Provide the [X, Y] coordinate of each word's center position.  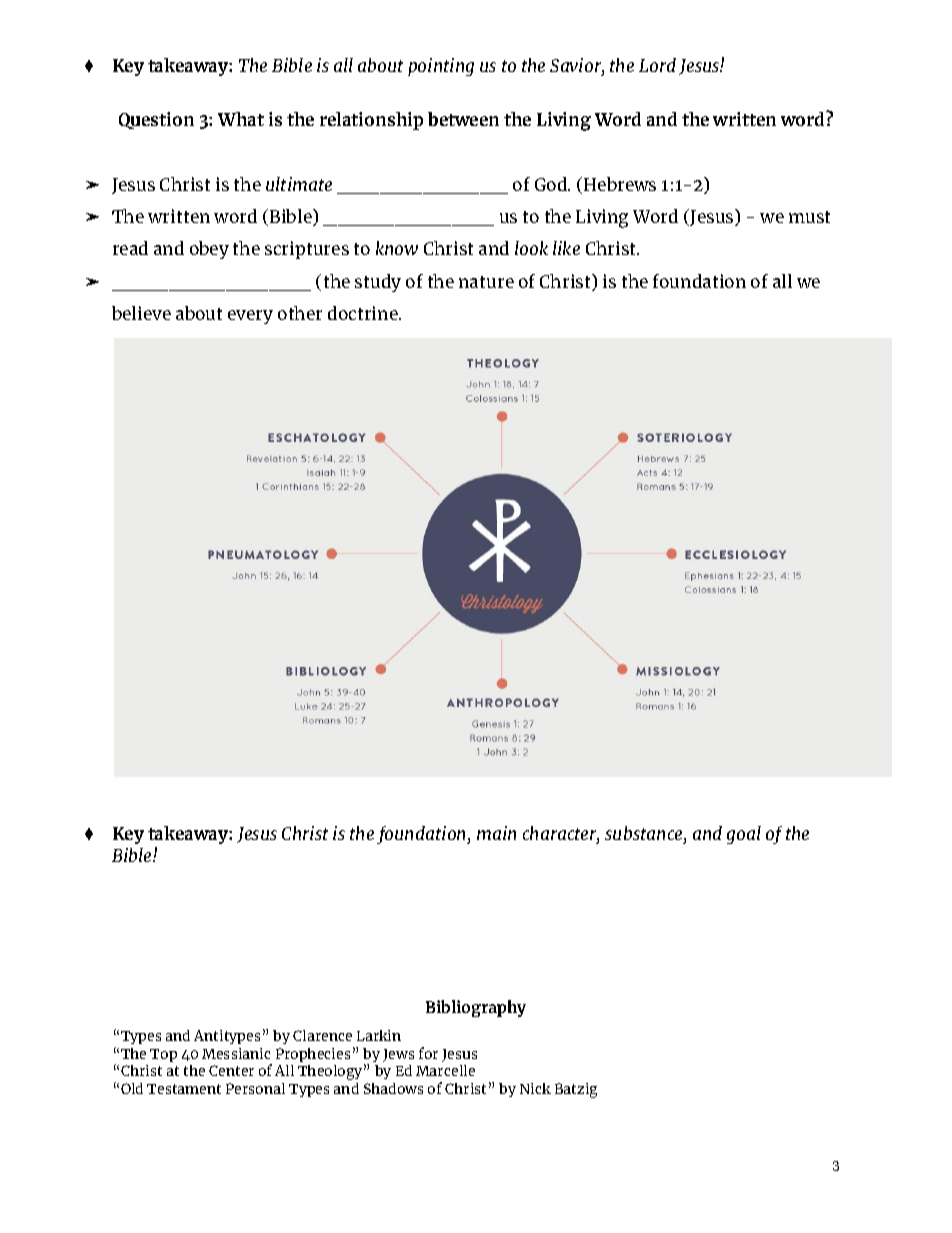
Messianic [236, 1053]
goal [744, 835]
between [463, 119]
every [250, 317]
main [496, 833]
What [241, 119]
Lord [657, 65]
